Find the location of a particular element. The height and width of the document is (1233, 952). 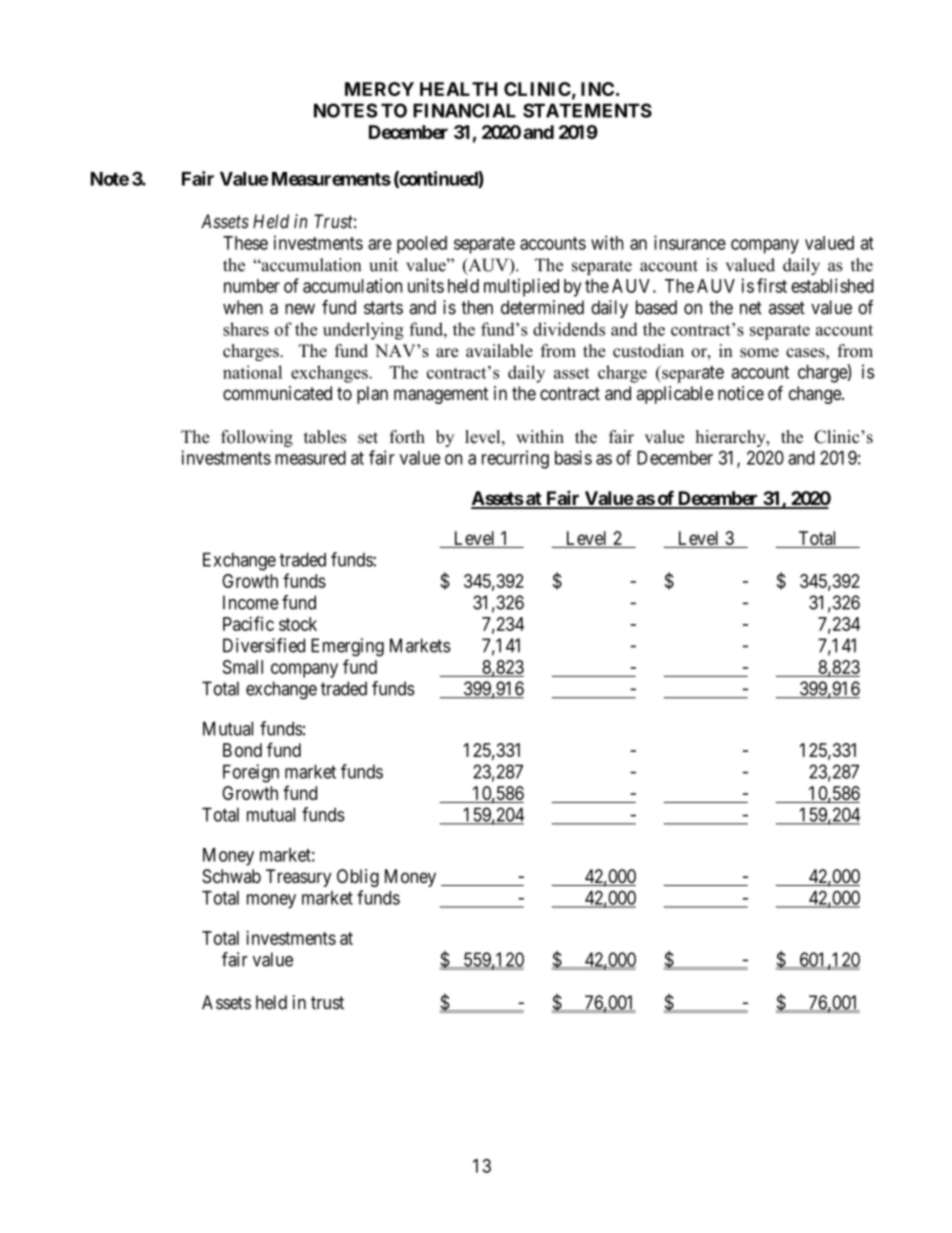

insurance is located at coordinates (690, 242).
